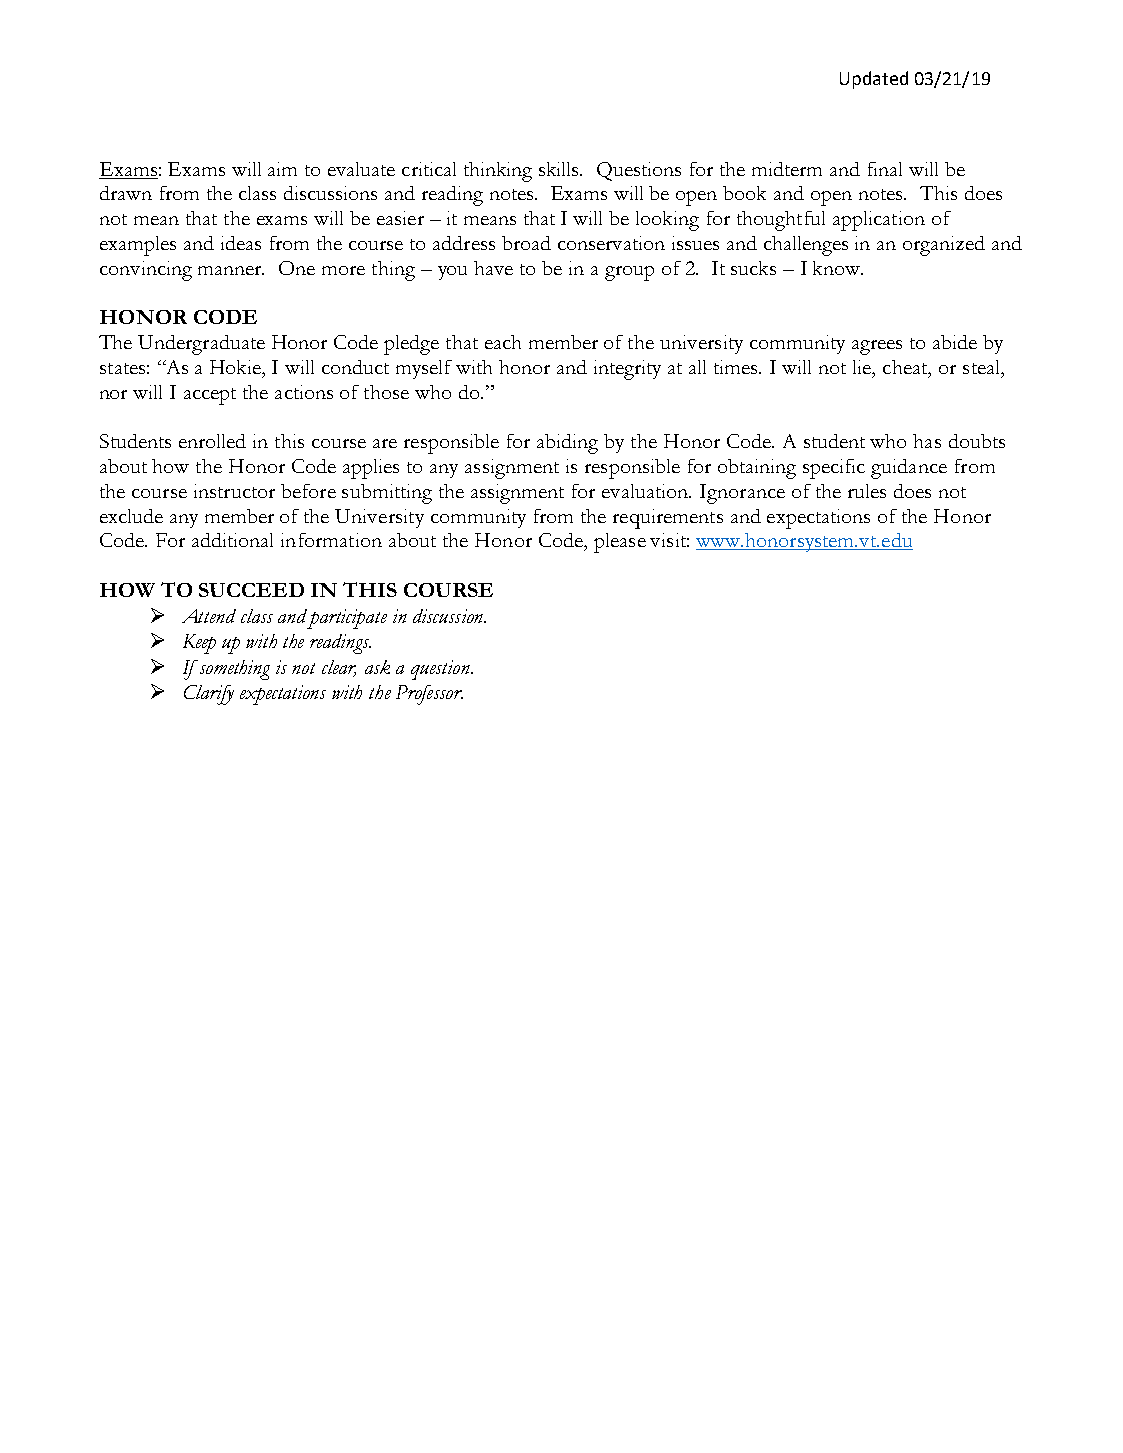  I want to click on skills, so click(560, 169).
